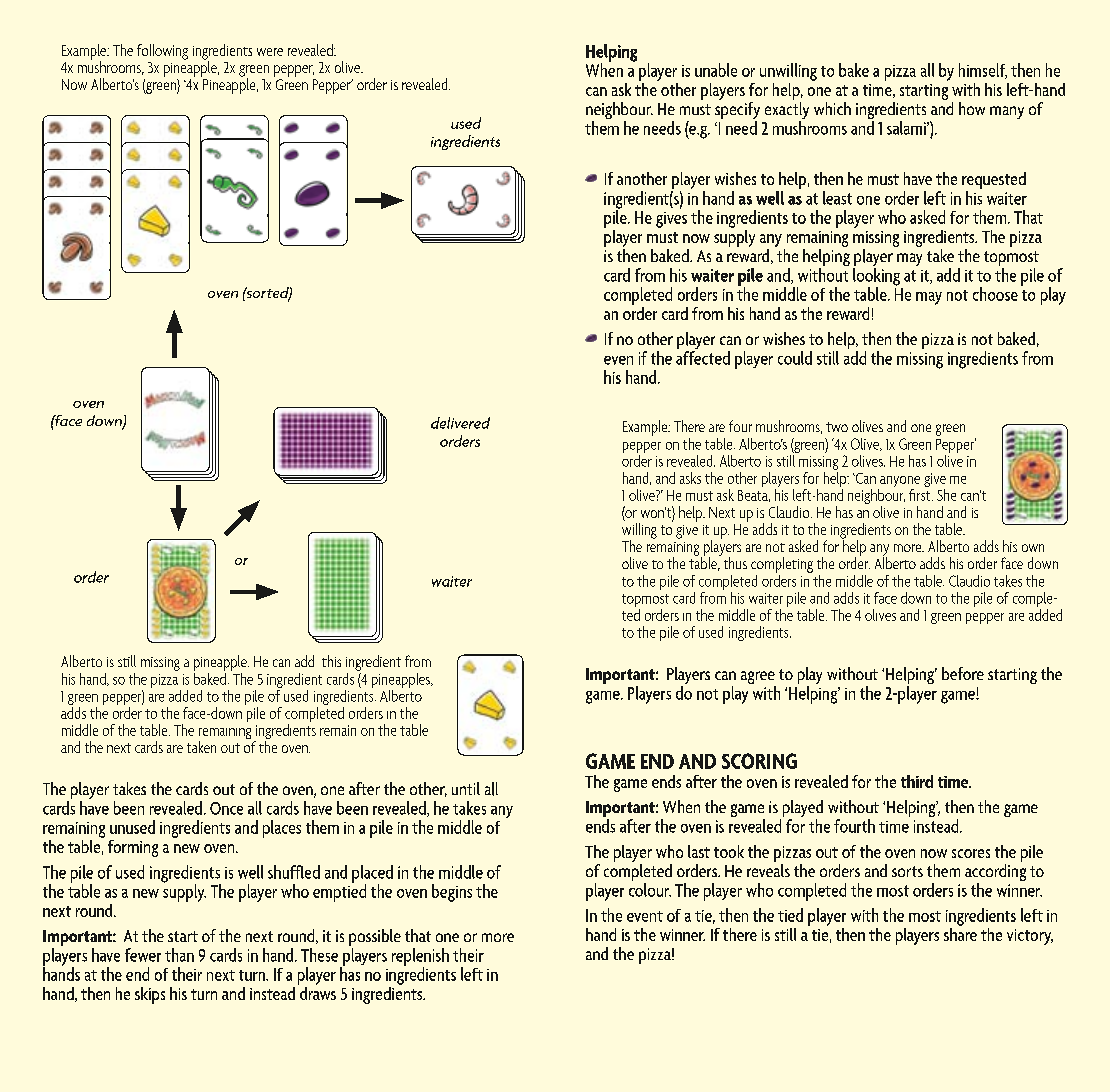 The width and height of the image is (1110, 1092). Describe the element at coordinates (837, 427) in the image. I see `two` at that location.
